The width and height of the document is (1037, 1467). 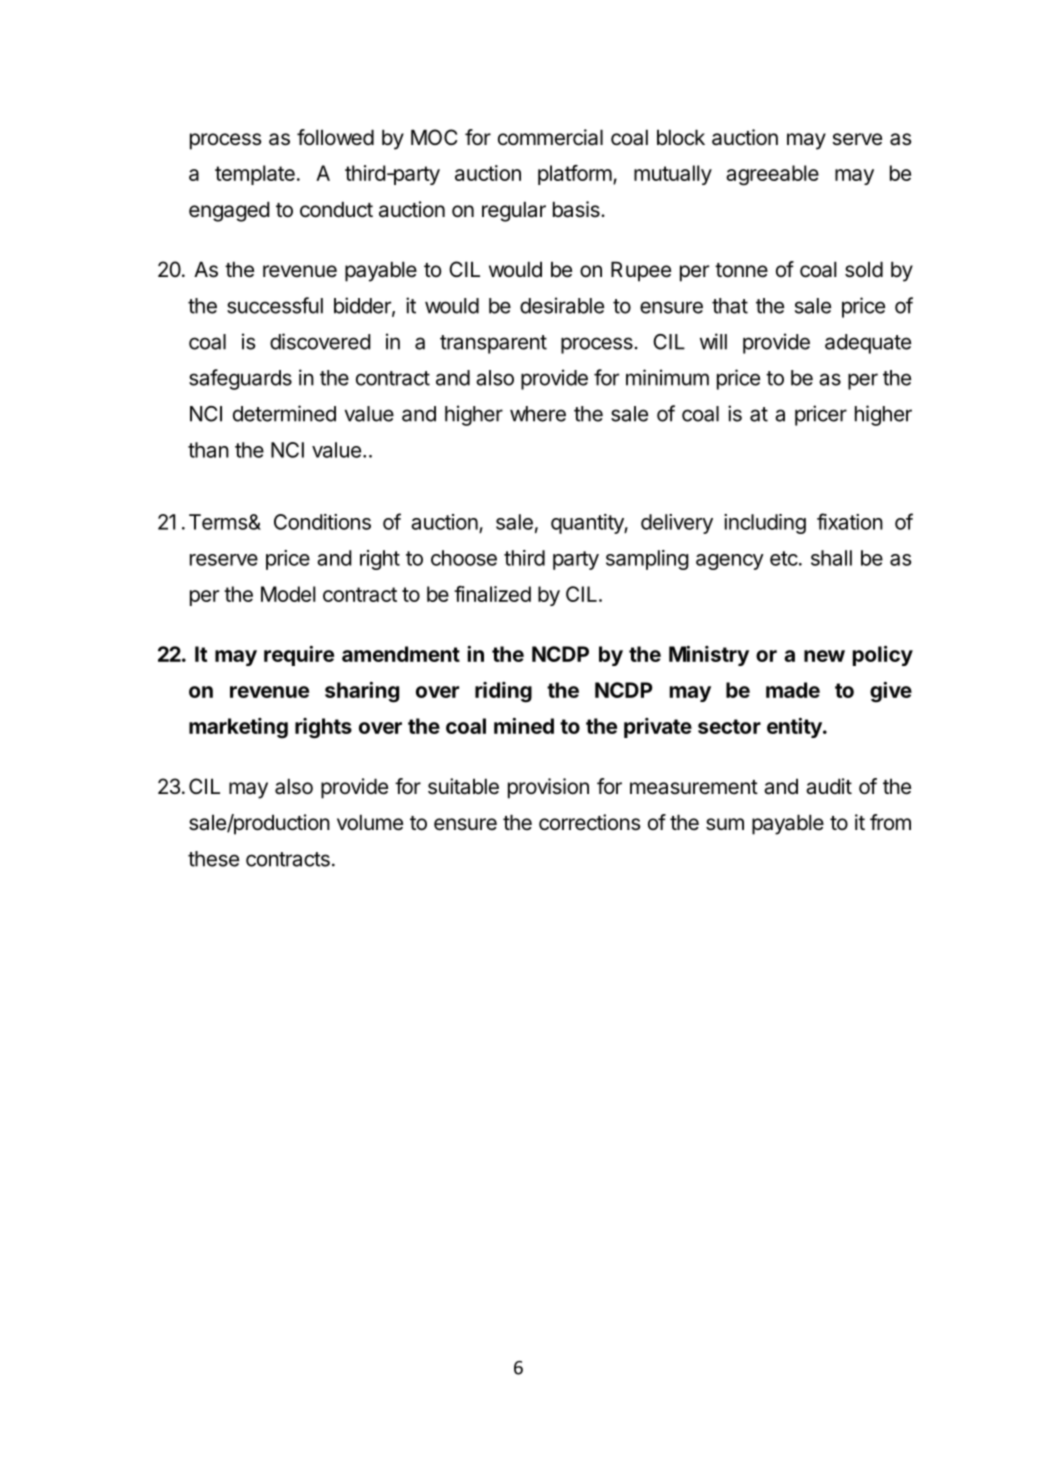 What do you see at coordinates (538, 414) in the document?
I see `where` at bounding box center [538, 414].
